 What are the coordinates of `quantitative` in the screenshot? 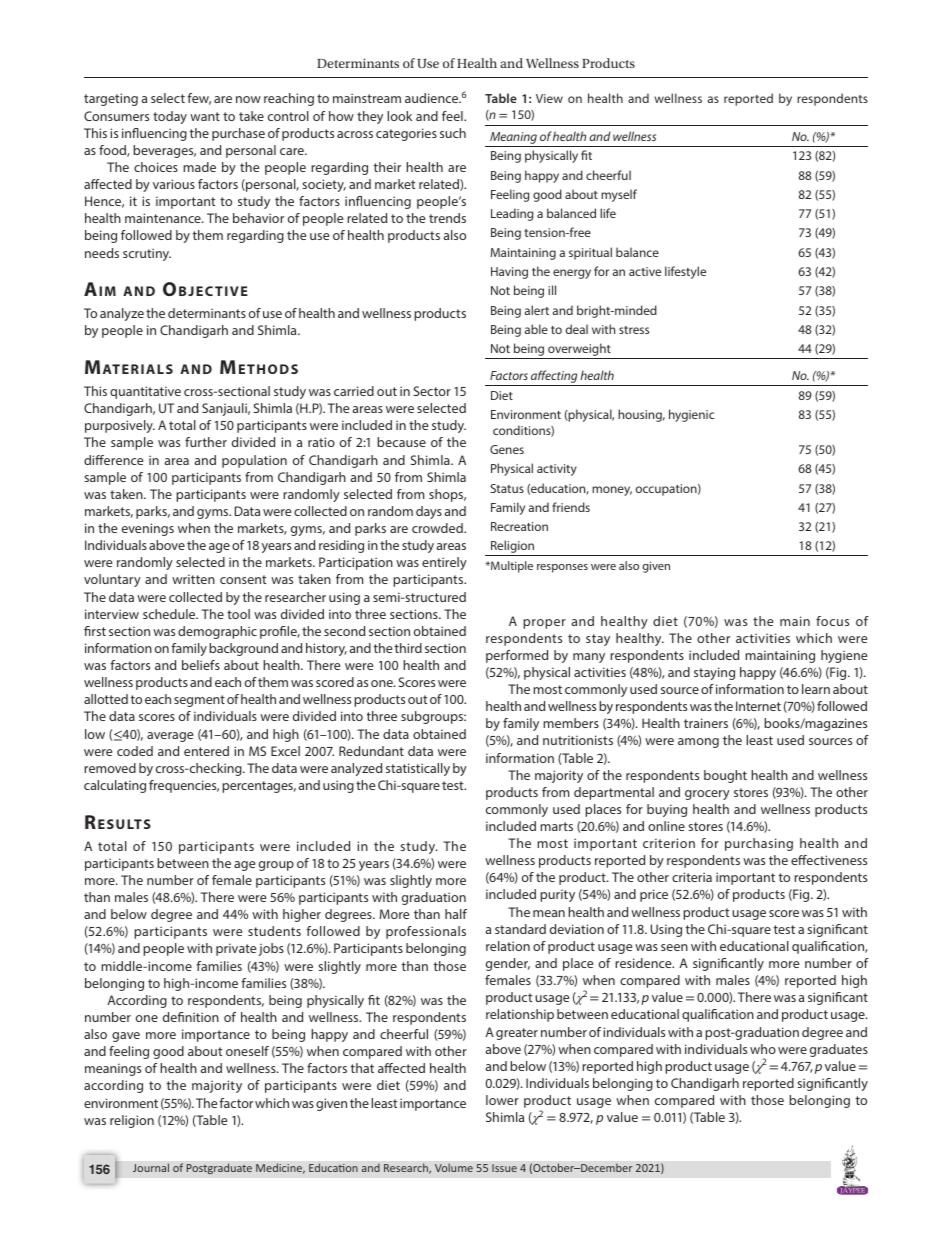 It's located at (145, 392).
